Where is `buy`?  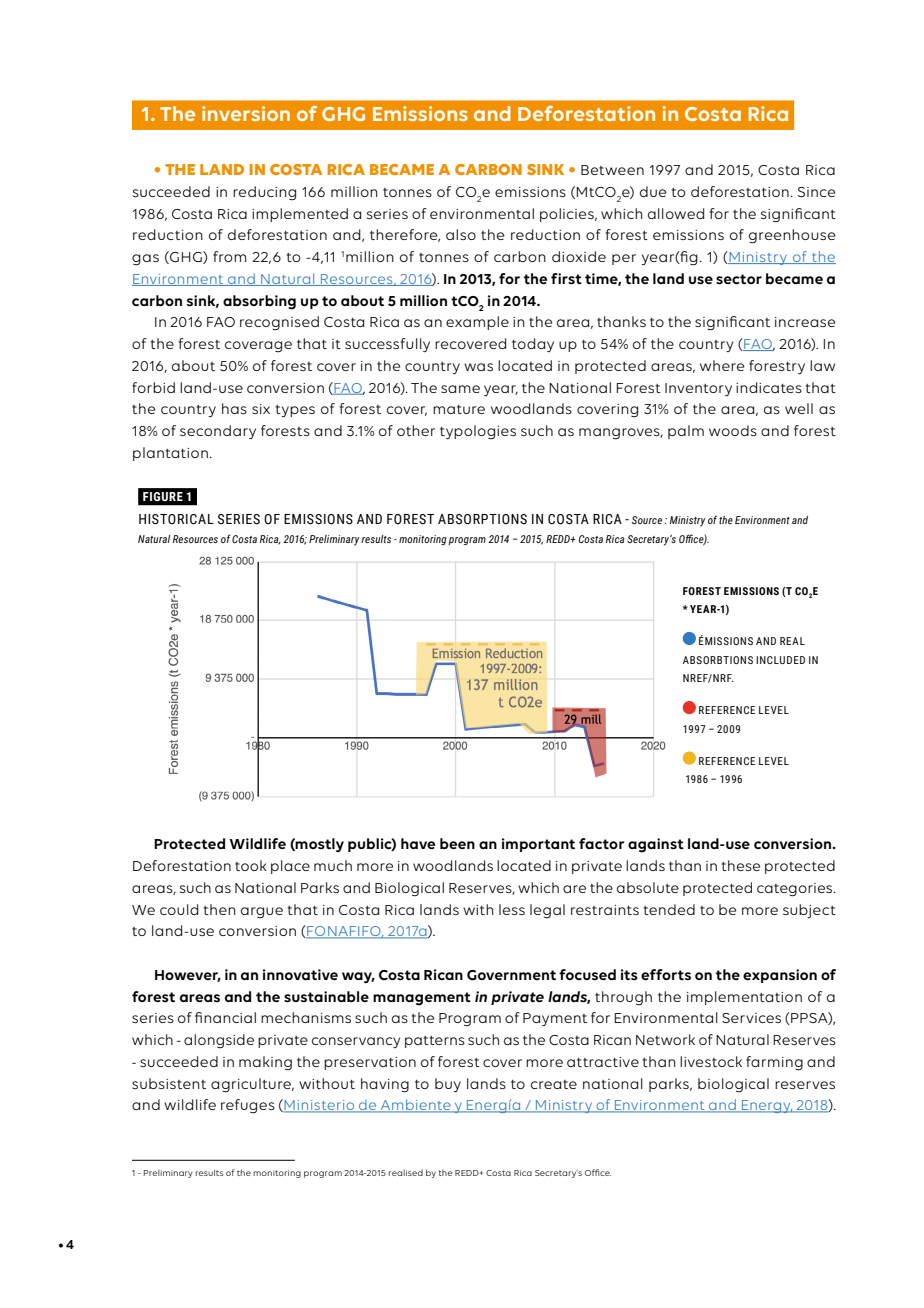
buy is located at coordinates (448, 1085).
